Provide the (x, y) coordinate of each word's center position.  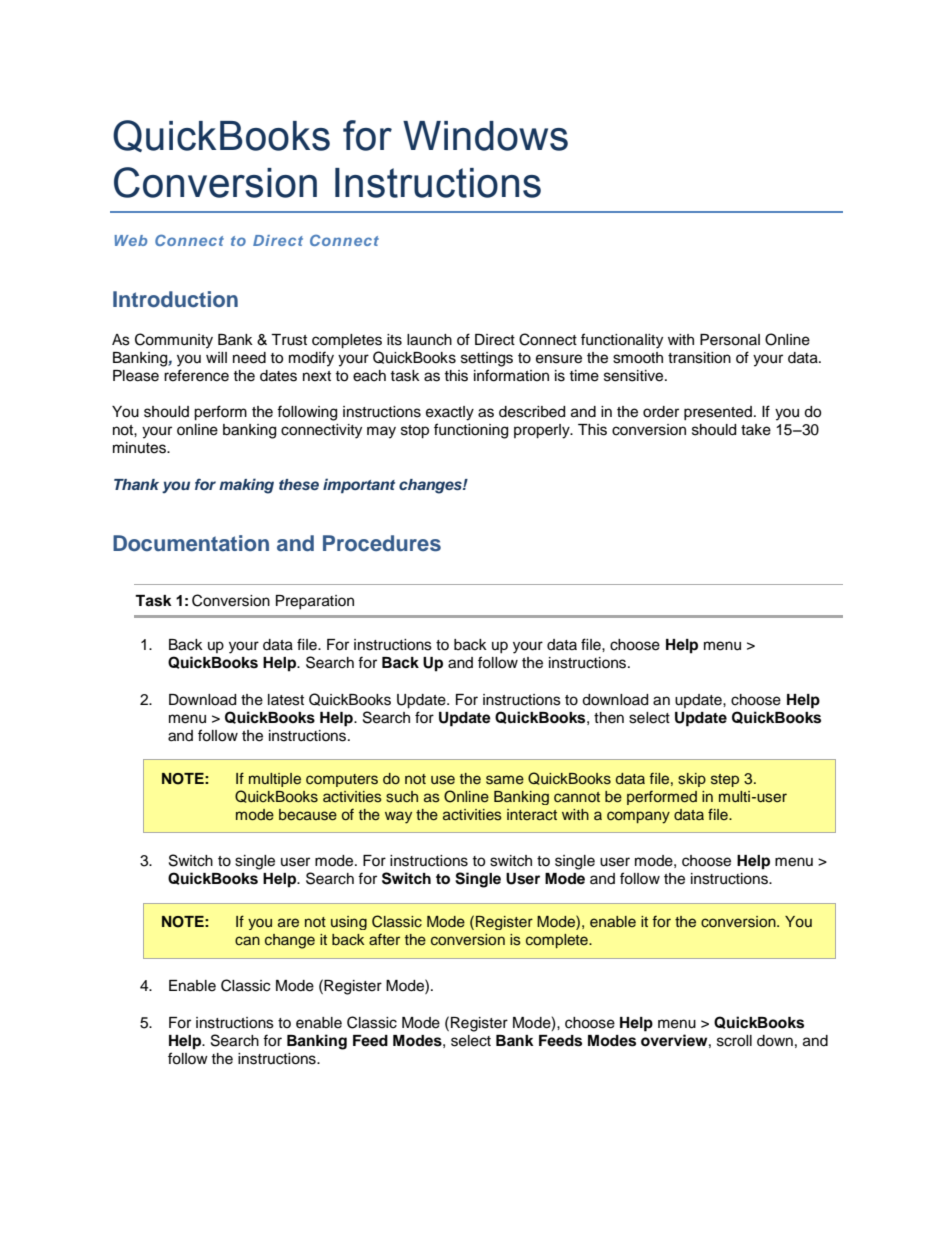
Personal (730, 340)
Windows (485, 136)
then (609, 718)
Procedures (382, 543)
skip (692, 780)
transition (699, 358)
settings (487, 359)
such (402, 797)
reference (196, 375)
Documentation (191, 543)
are (288, 922)
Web (130, 240)
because (308, 815)
